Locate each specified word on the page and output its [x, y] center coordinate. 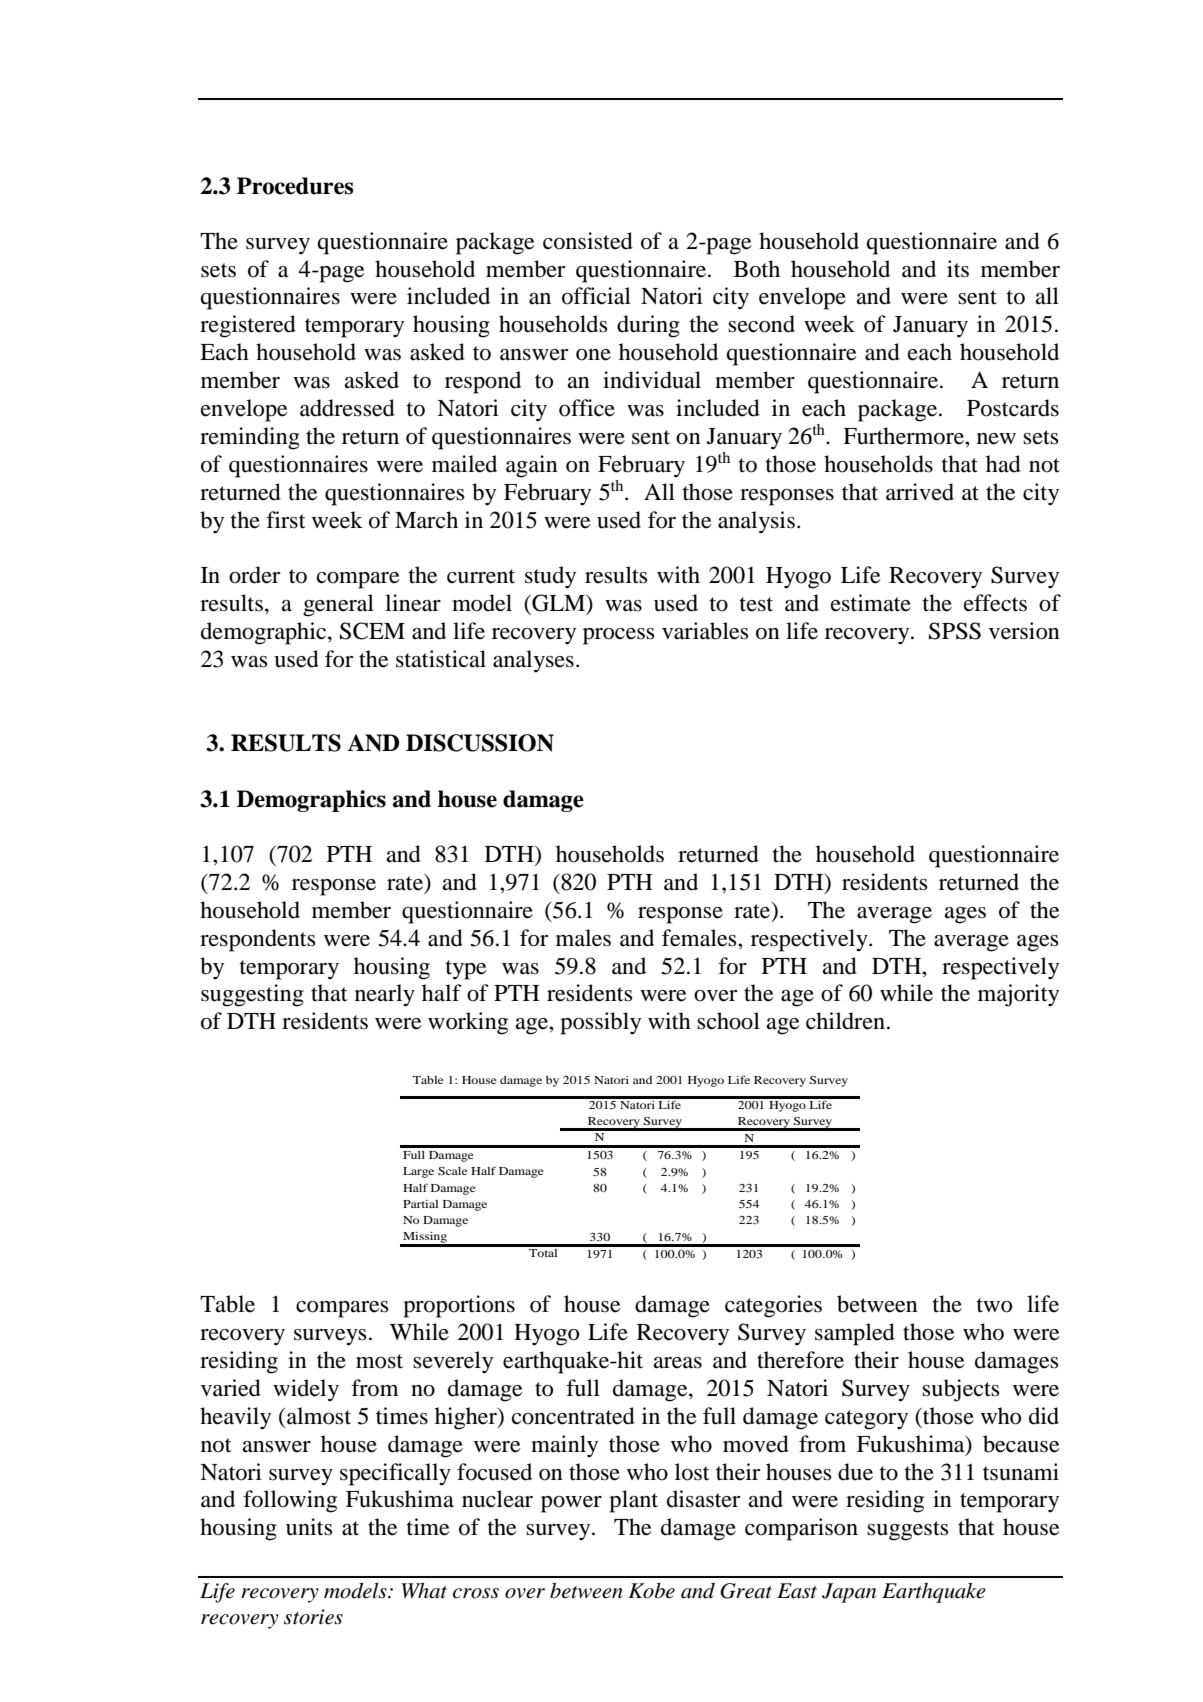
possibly [600, 1023]
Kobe [651, 1591]
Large [418, 1172]
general [338, 605]
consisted [588, 241]
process [618, 636]
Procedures [295, 186]
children [845, 1021]
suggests [907, 1531]
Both [757, 269]
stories [313, 1617]
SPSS [955, 631]
